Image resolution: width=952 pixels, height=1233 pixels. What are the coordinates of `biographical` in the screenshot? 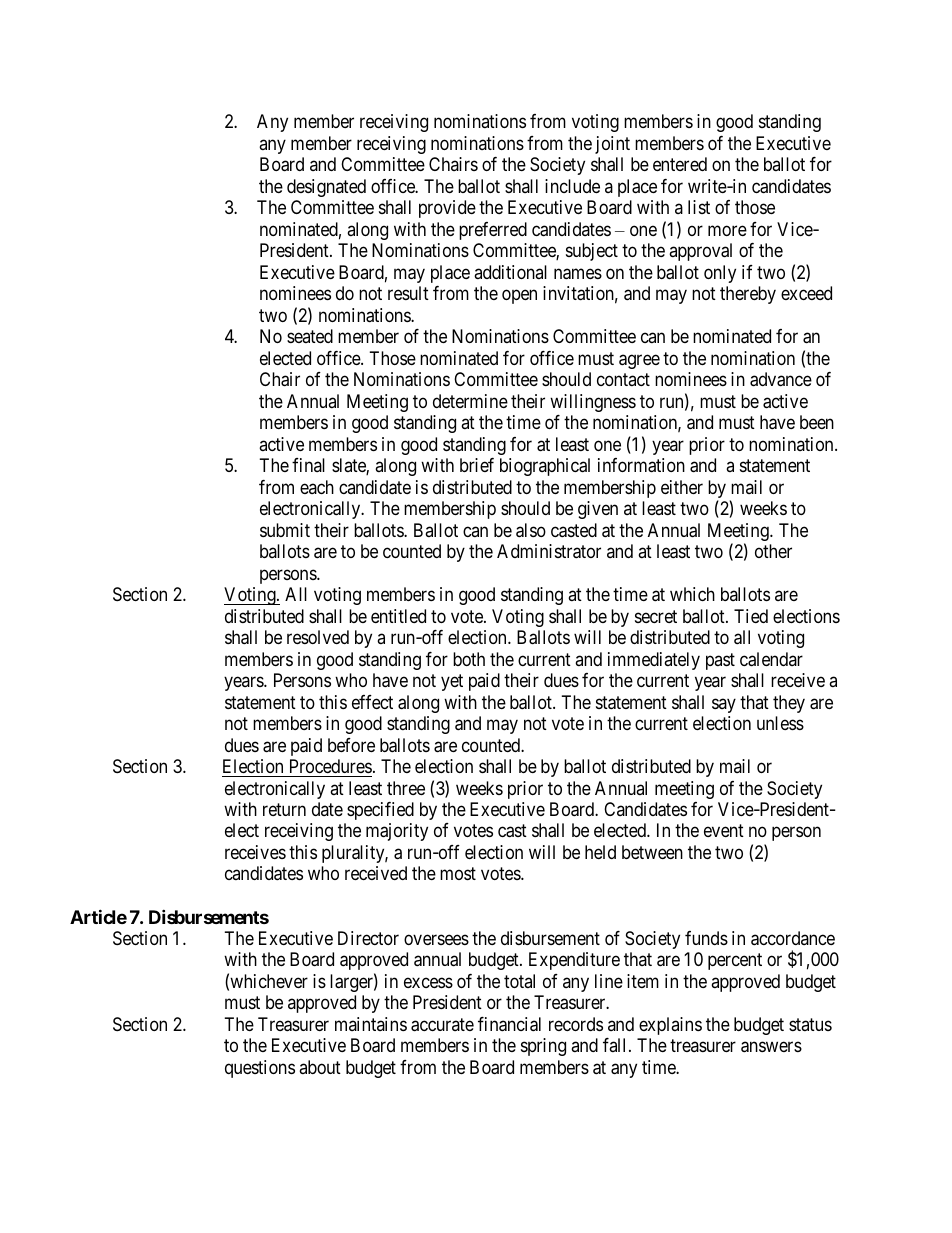 It's located at (545, 467).
